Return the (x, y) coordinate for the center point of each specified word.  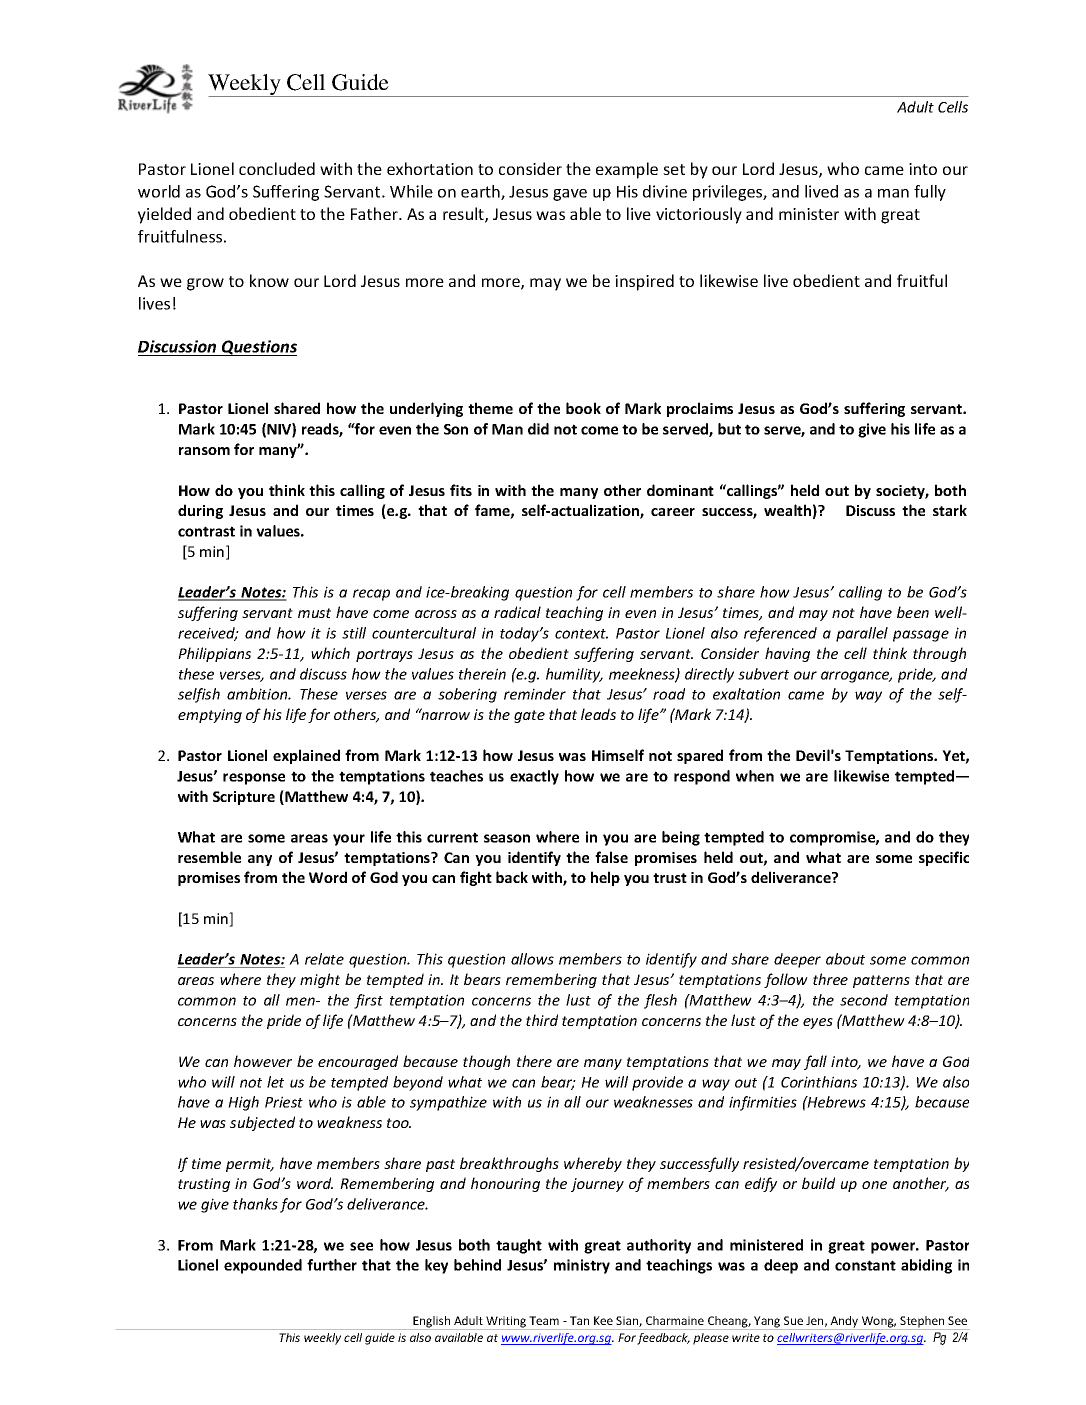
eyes (818, 1023)
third (542, 1020)
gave (570, 195)
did (538, 429)
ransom (204, 451)
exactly (534, 777)
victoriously (699, 215)
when (755, 776)
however (263, 1061)
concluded (277, 168)
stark (950, 510)
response (254, 779)
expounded (263, 1266)
